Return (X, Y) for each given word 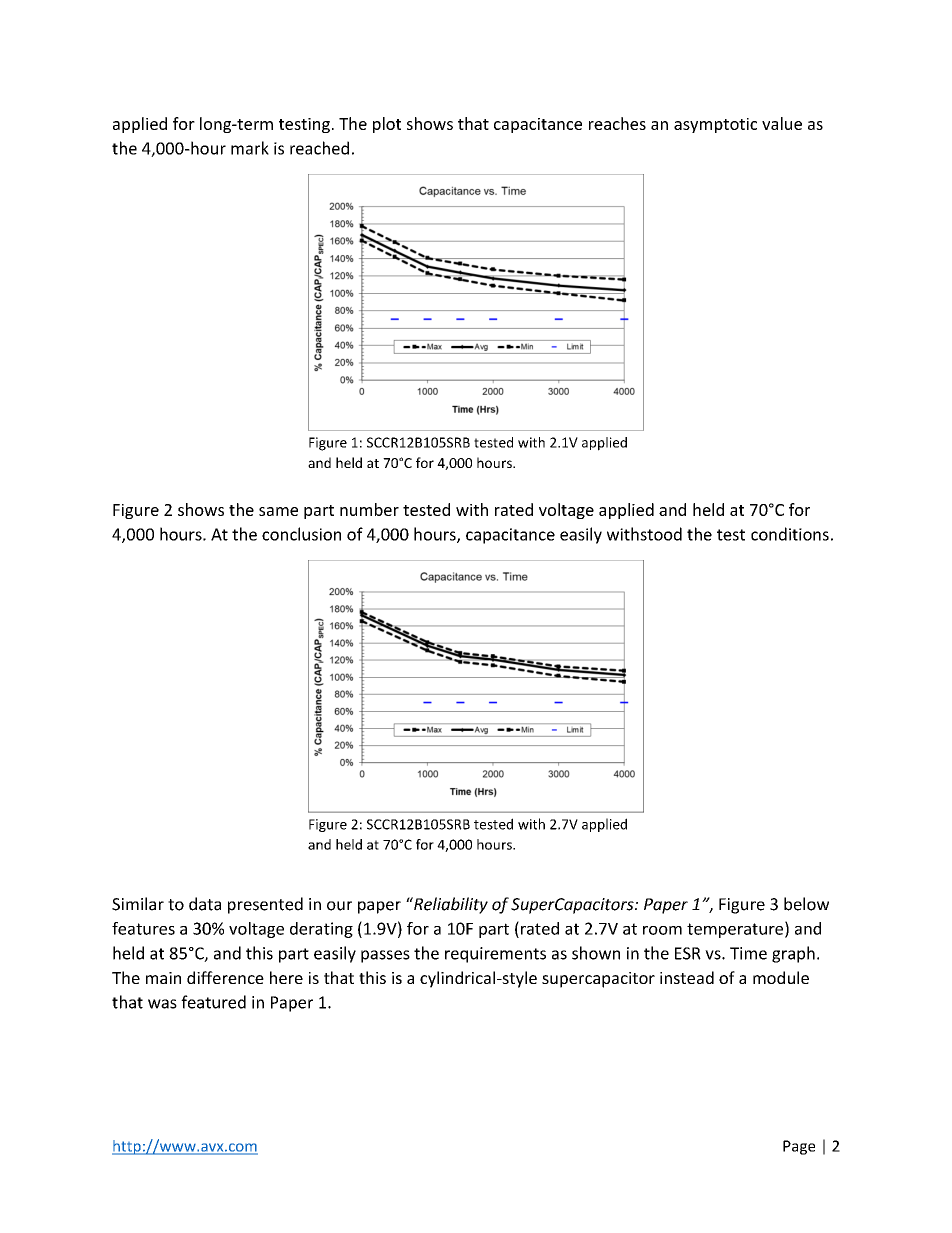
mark (250, 148)
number (369, 509)
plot (387, 125)
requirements (495, 955)
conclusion (301, 534)
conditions (790, 534)
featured (213, 1002)
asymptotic (715, 125)
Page (799, 1147)
